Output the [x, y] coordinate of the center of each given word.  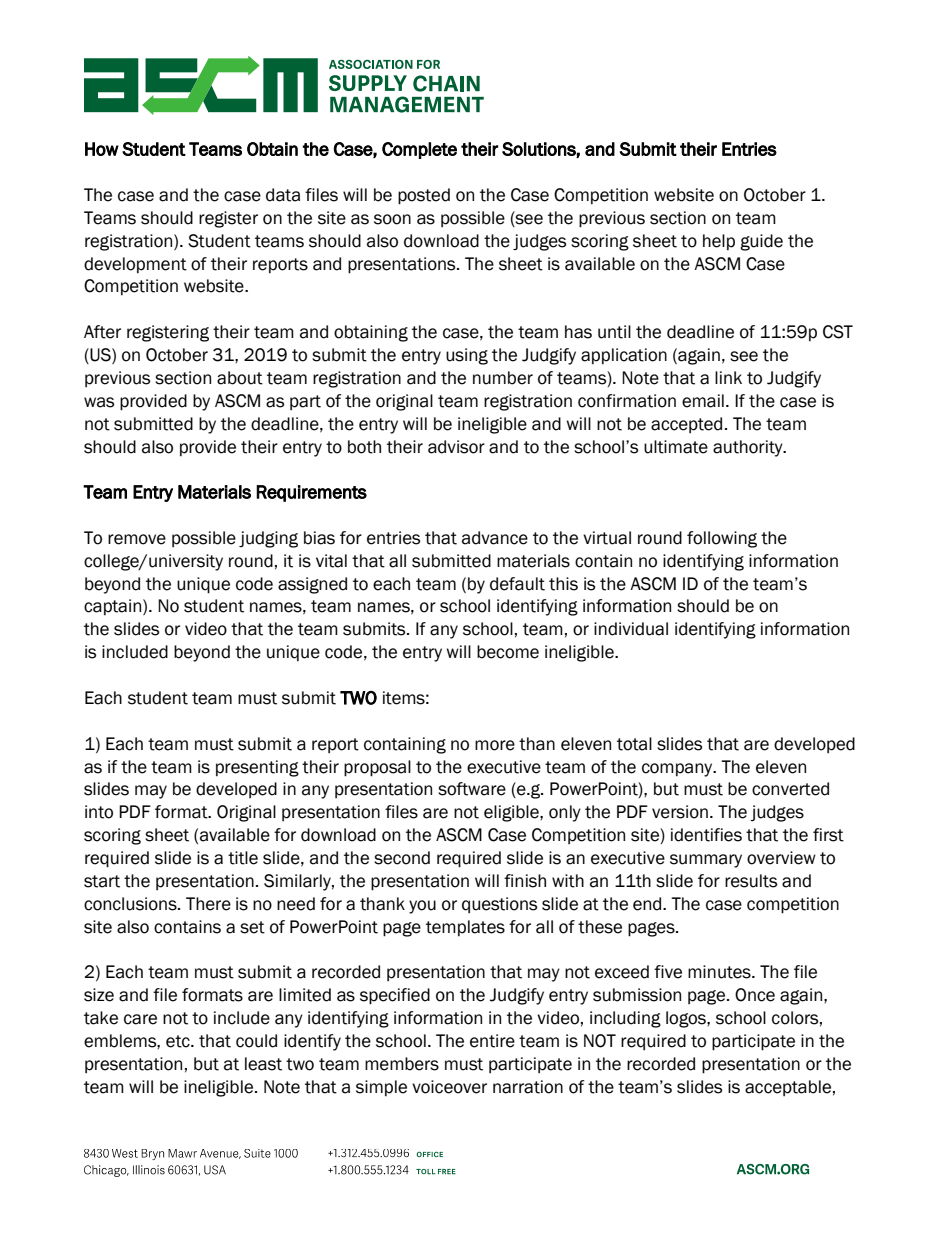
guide [761, 242]
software [472, 789]
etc [179, 1041]
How [102, 149]
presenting [257, 768]
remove [137, 539]
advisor [456, 447]
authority [749, 448]
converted [790, 789]
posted [424, 196]
